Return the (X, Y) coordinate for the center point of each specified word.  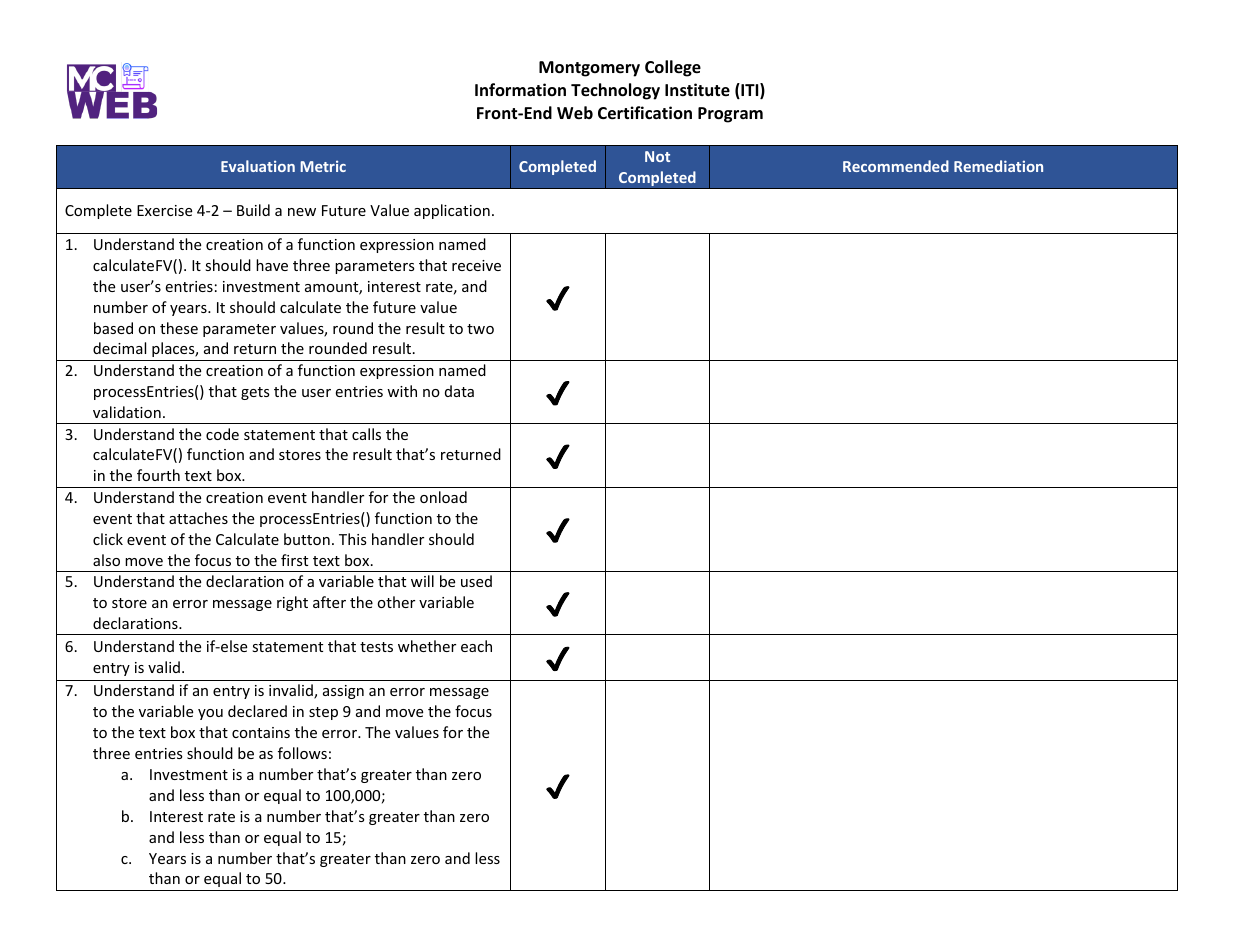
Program (730, 115)
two (480, 329)
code (222, 434)
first (294, 560)
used (476, 581)
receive (476, 265)
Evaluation (258, 166)
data (459, 391)
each (476, 646)
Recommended (896, 166)
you (210, 714)
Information (520, 89)
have (272, 265)
